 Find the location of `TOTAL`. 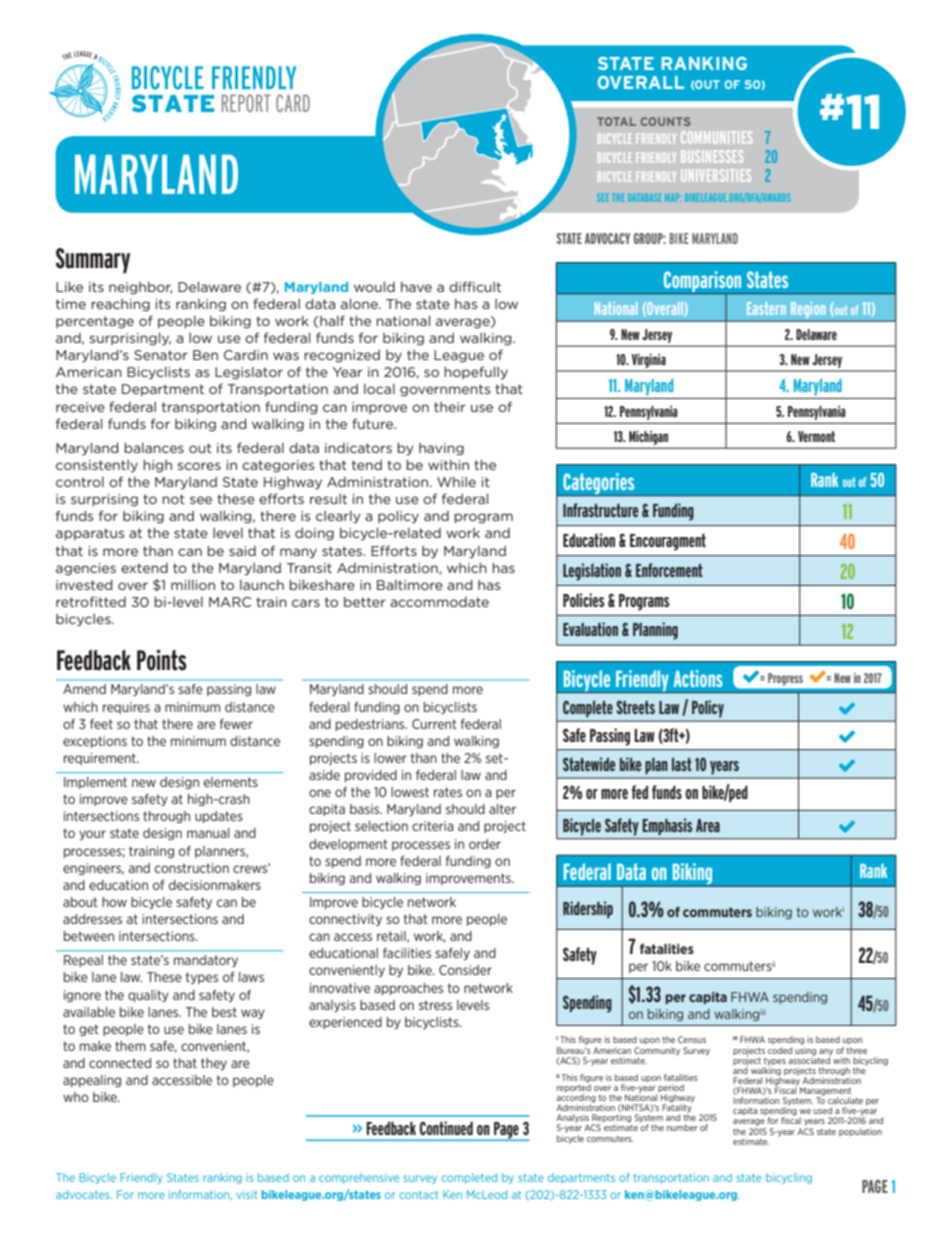

TOTAL is located at coordinates (616, 121).
